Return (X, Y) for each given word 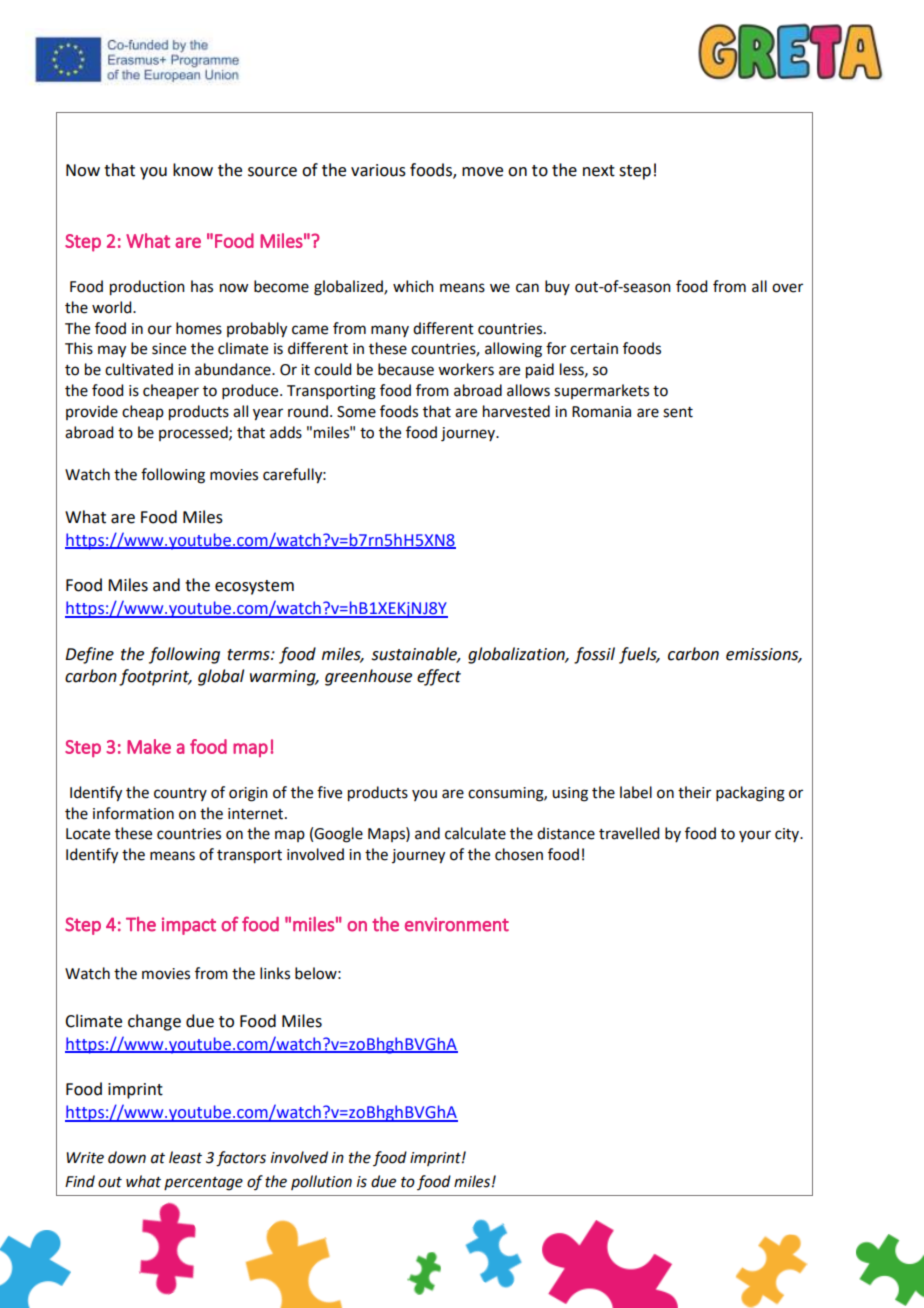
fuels (639, 655)
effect (439, 677)
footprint (155, 677)
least (185, 1157)
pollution (321, 1182)
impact (189, 926)
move (482, 172)
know (193, 170)
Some (356, 412)
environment (457, 924)
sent (678, 412)
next (599, 171)
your (755, 836)
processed (194, 433)
